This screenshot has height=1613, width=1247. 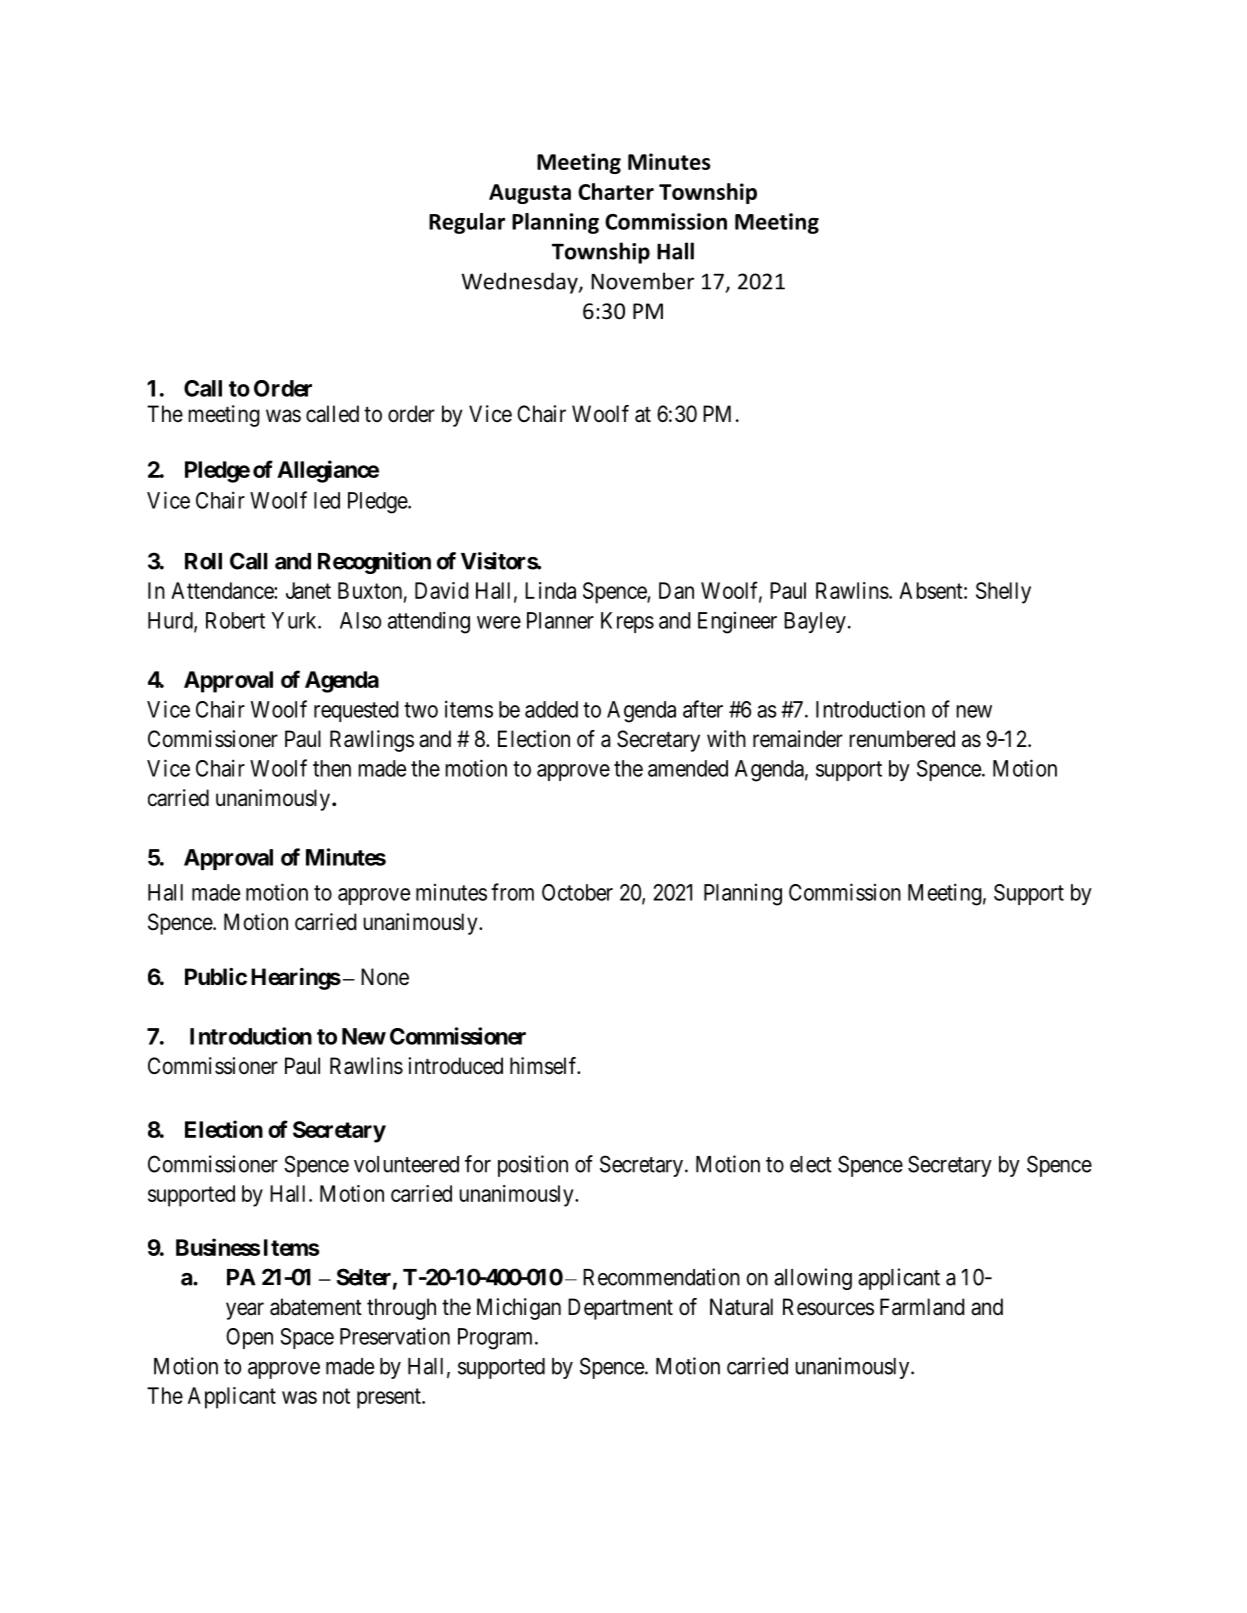 What do you see at coordinates (642, 281) in the screenshot?
I see `November` at bounding box center [642, 281].
